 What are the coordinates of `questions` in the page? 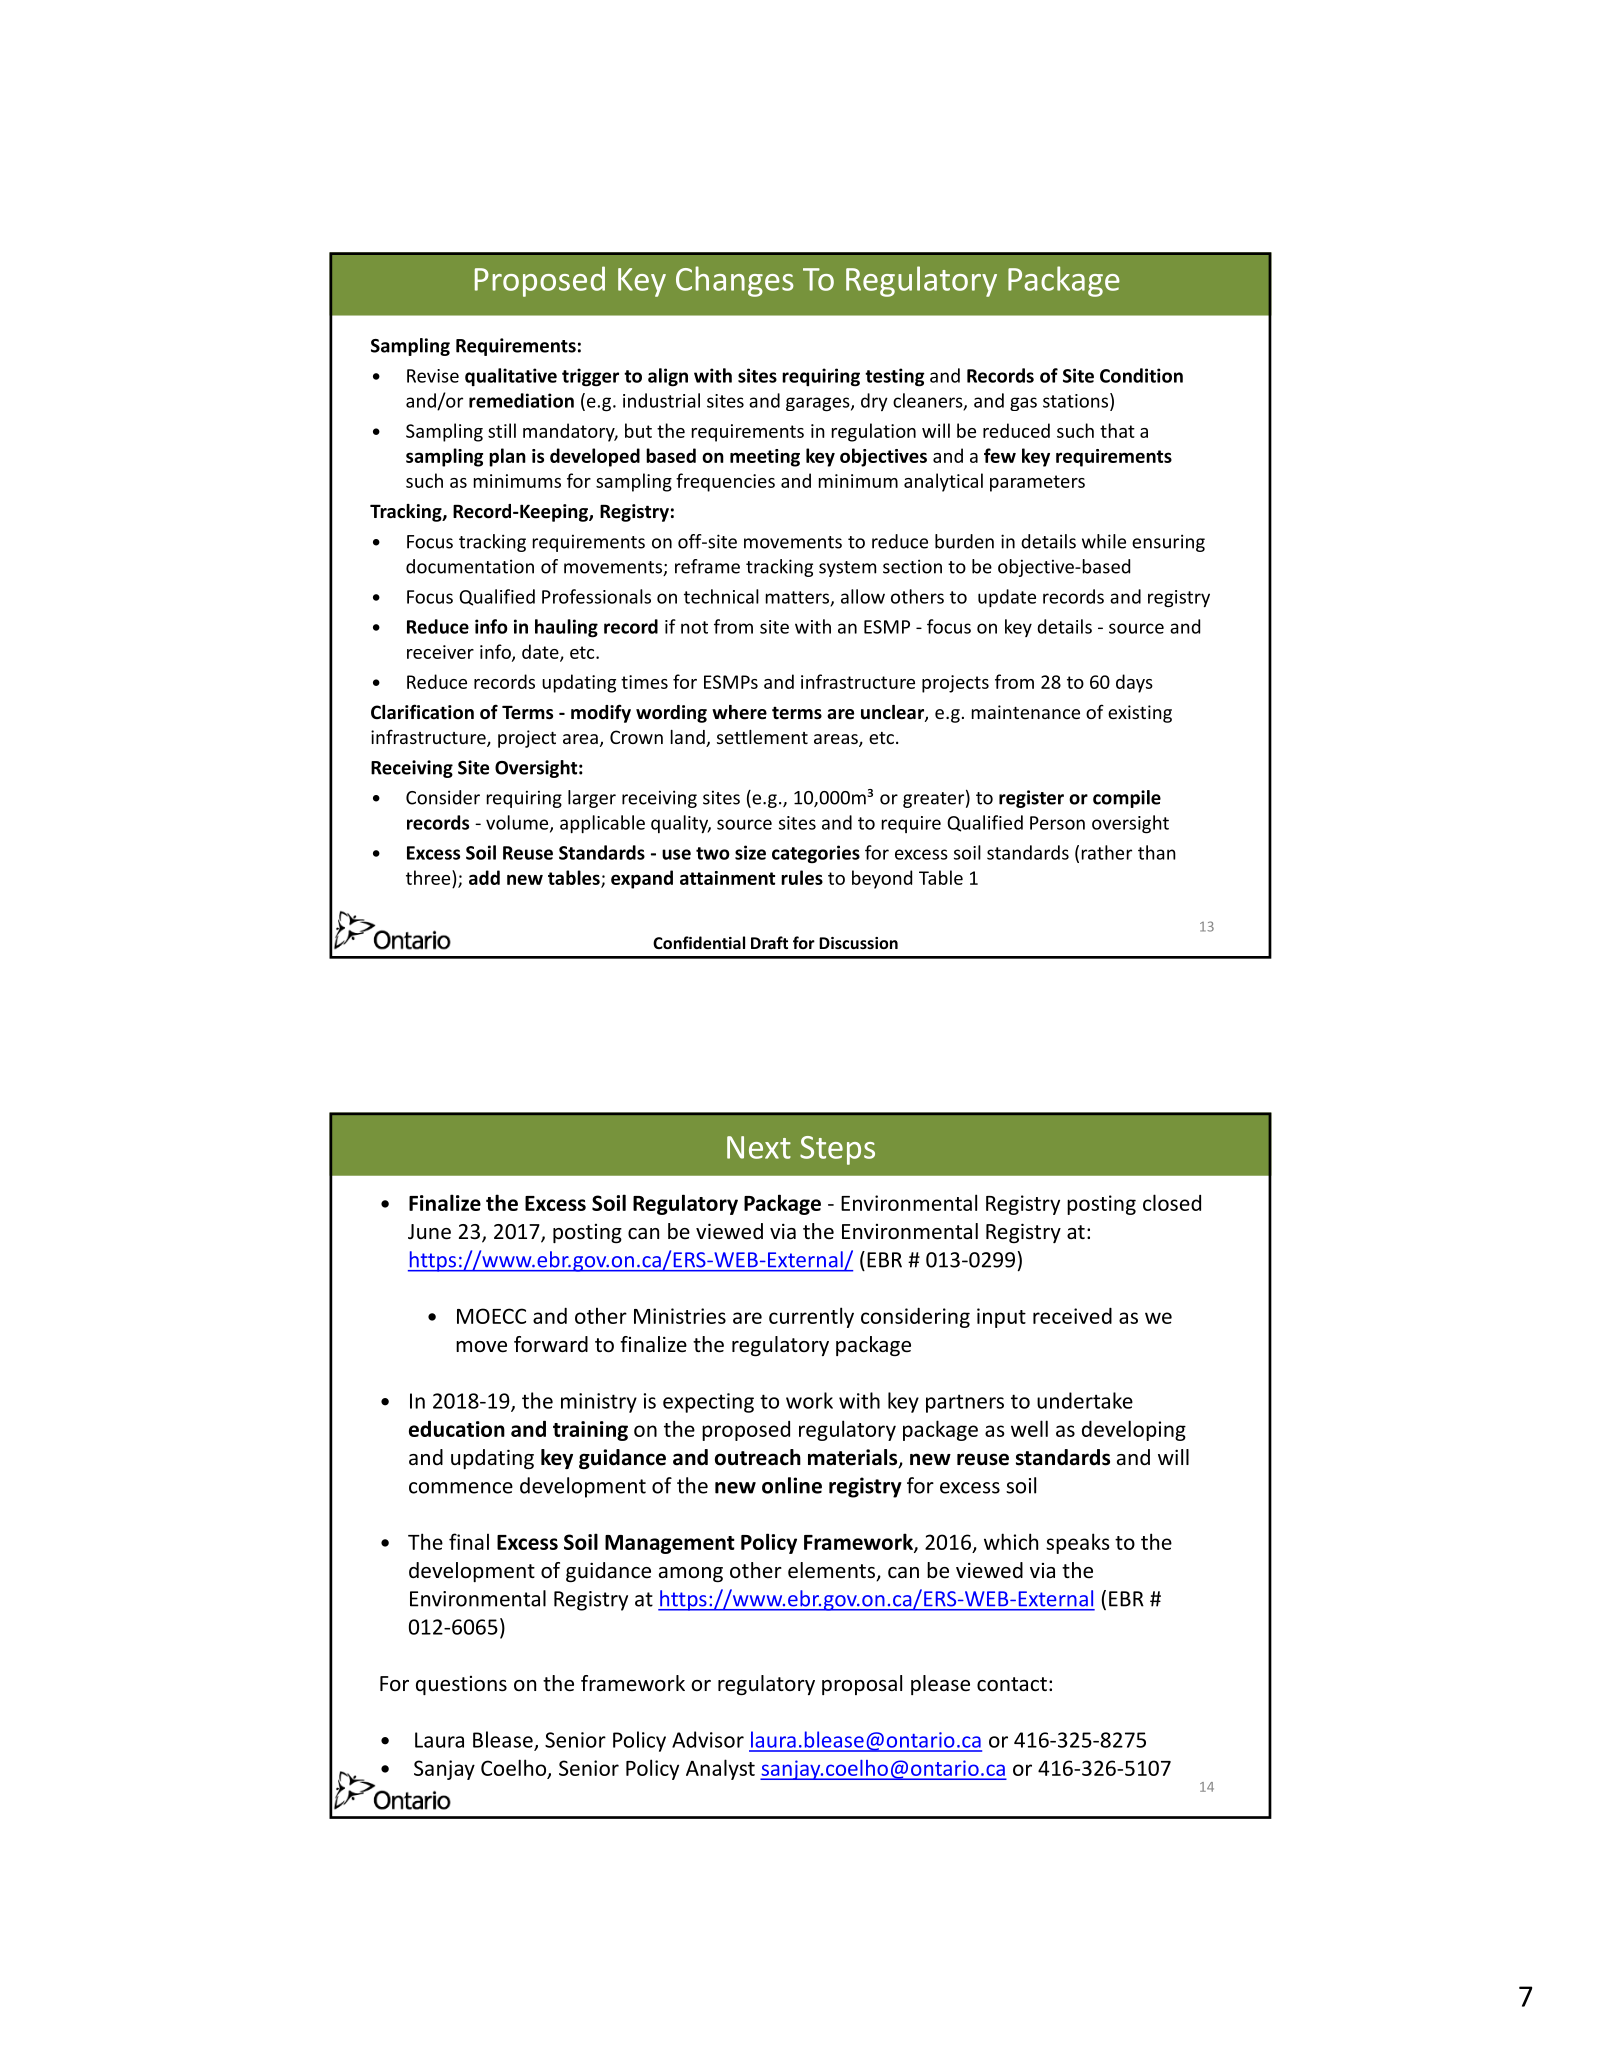 It's located at (461, 1685).
